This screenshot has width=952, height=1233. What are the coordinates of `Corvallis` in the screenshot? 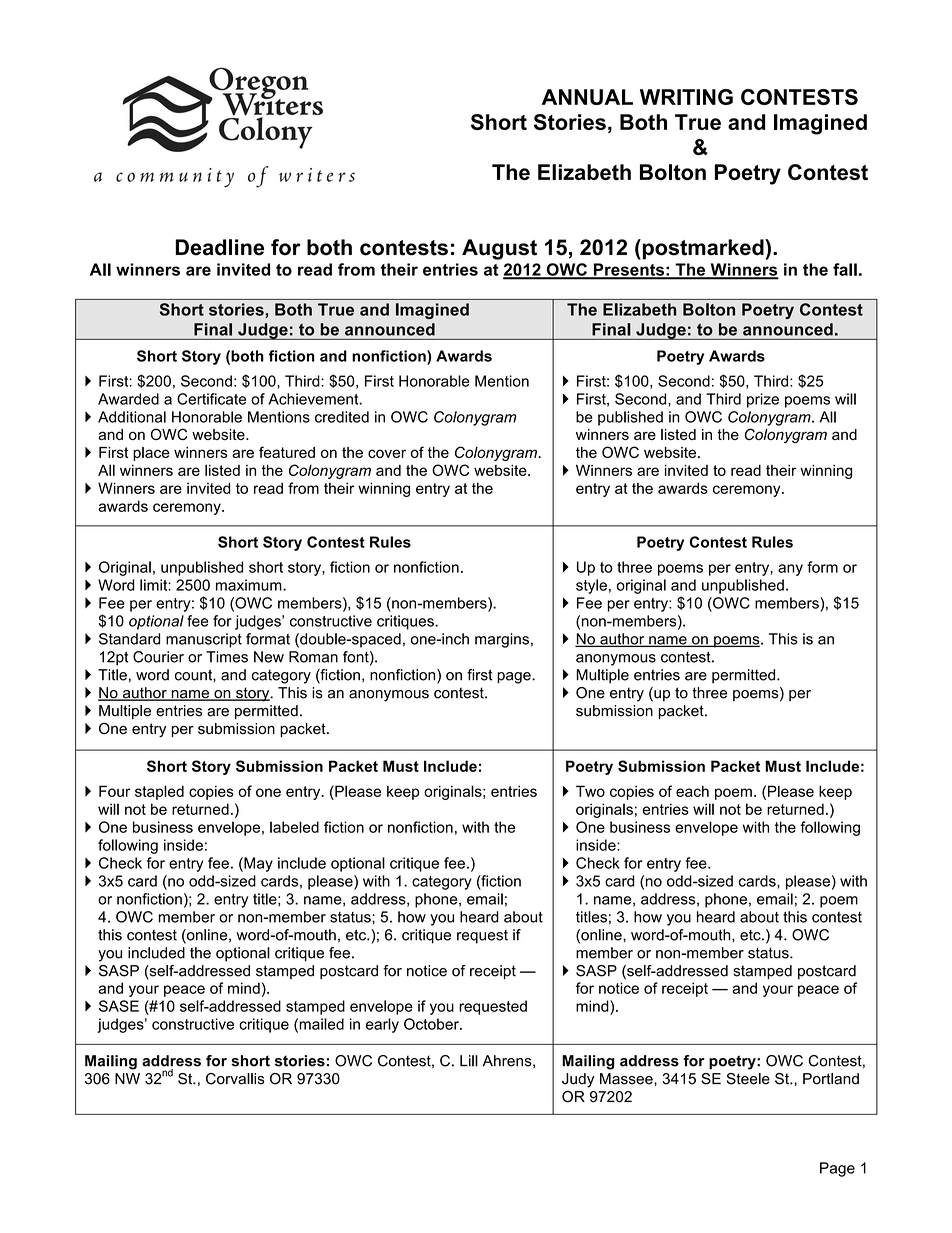 It's located at (235, 1079).
